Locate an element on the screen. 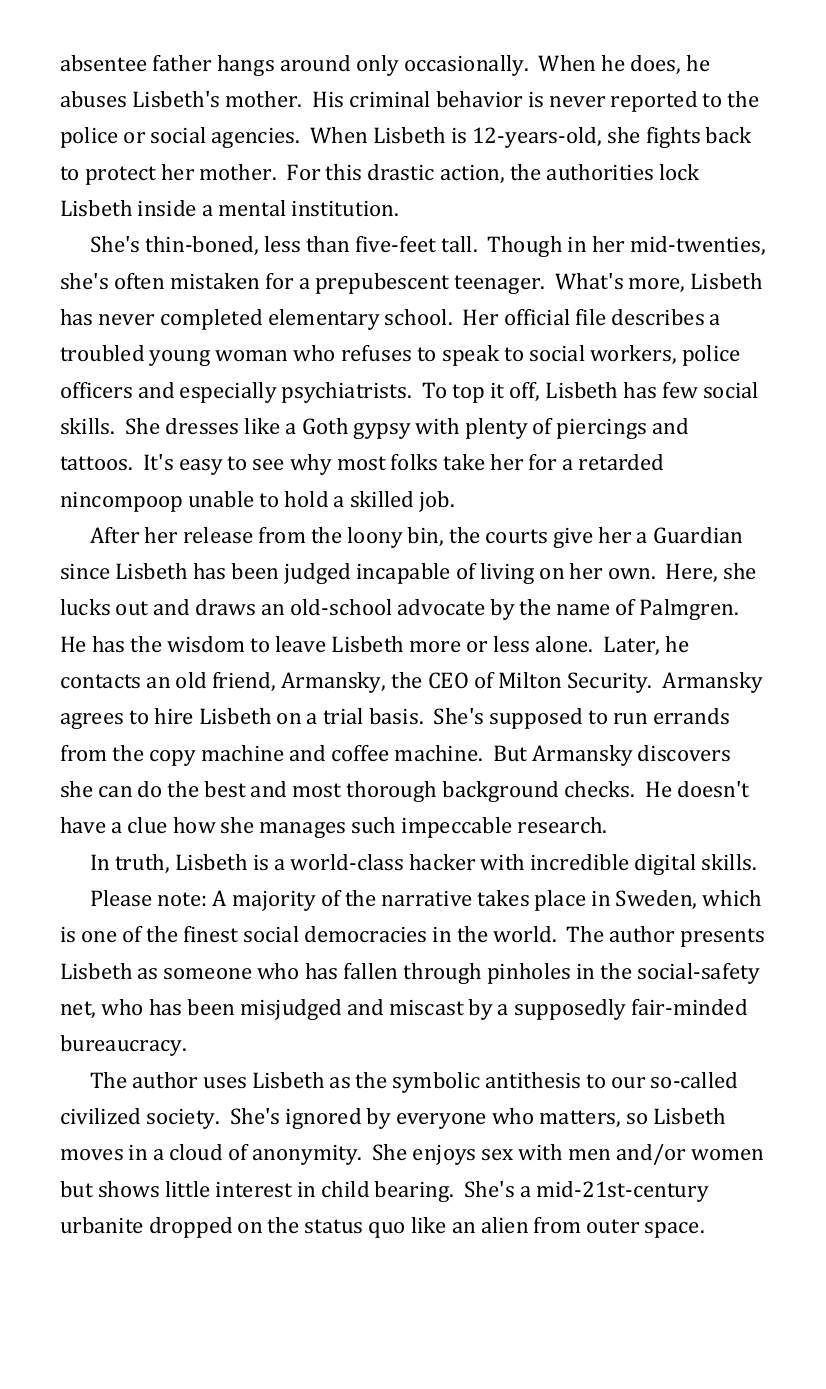  someone is located at coordinates (207, 973).
